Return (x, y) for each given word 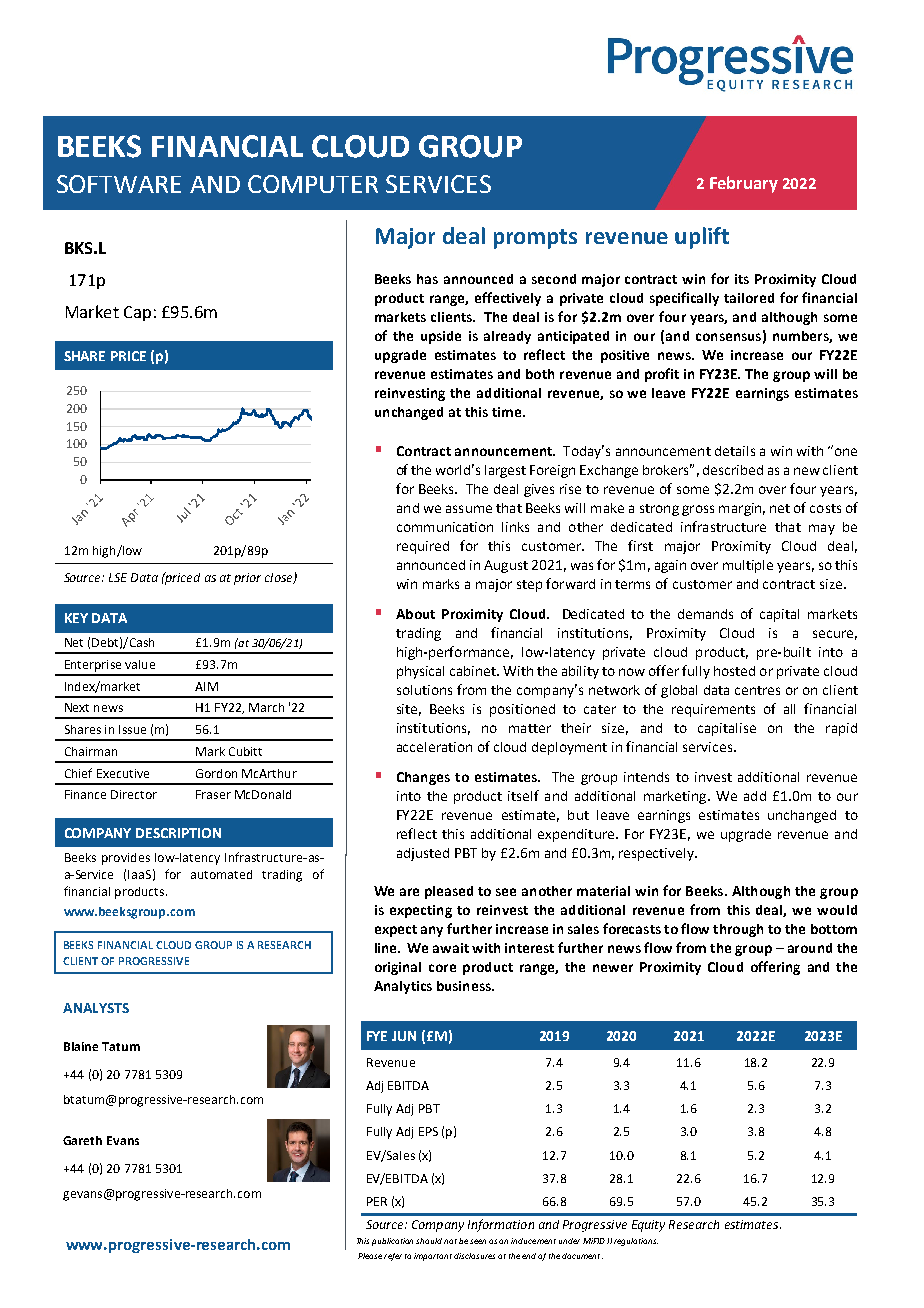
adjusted (423, 854)
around (810, 948)
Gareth (82, 1140)
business (465, 986)
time (508, 412)
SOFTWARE (119, 184)
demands (705, 614)
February (744, 184)
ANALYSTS (96, 1008)
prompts (535, 239)
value (140, 664)
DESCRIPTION (178, 833)
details (735, 451)
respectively (657, 854)
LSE (118, 577)
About (415, 614)
